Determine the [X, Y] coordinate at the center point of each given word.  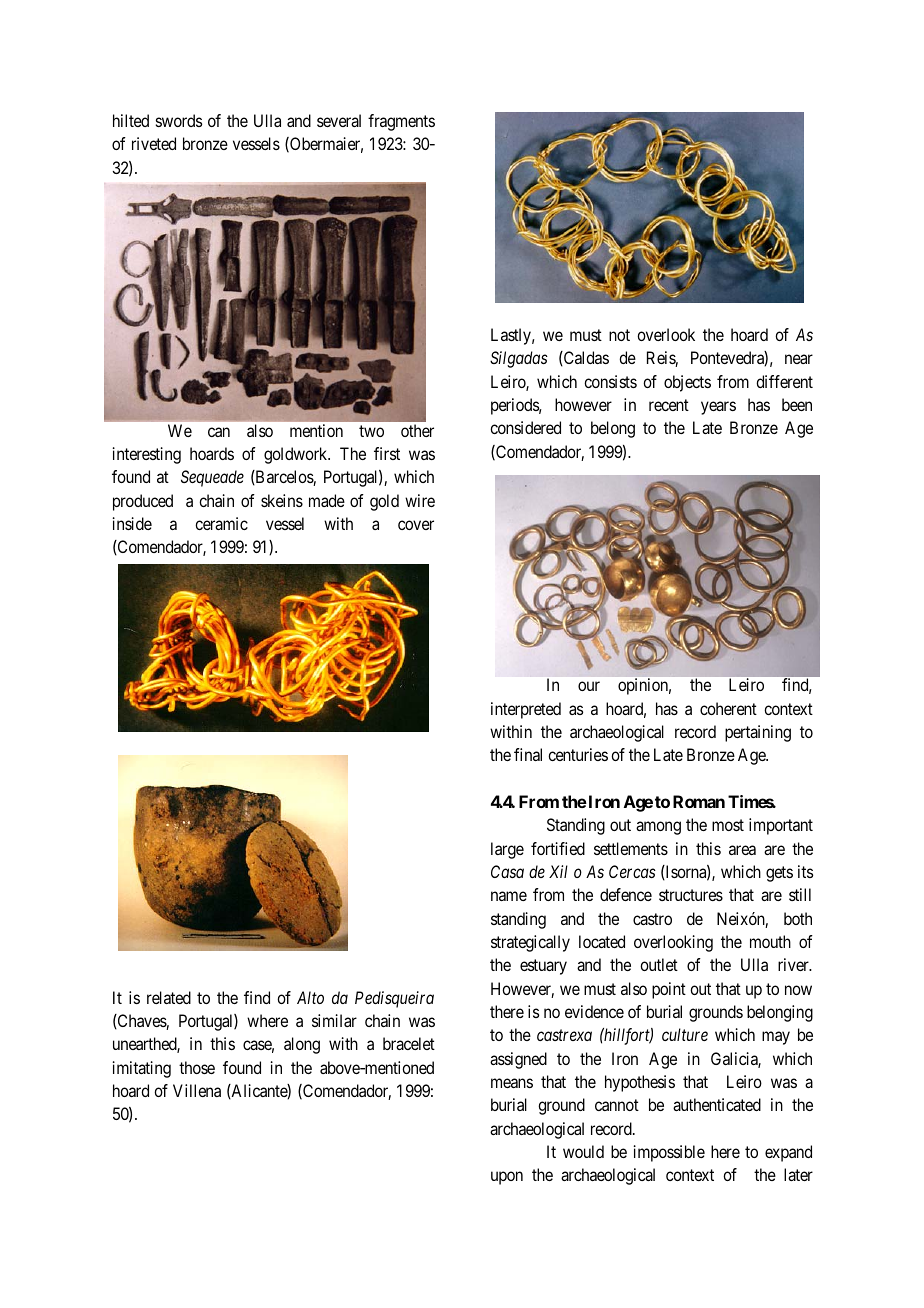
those [197, 1067]
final [528, 754]
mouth [770, 941]
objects [687, 383]
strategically [530, 943]
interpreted [526, 710]
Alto [310, 997]
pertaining [758, 733]
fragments [401, 122]
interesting [147, 455]
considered [525, 427]
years [718, 408]
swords [179, 120]
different [784, 381]
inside [132, 523]
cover [416, 525]
